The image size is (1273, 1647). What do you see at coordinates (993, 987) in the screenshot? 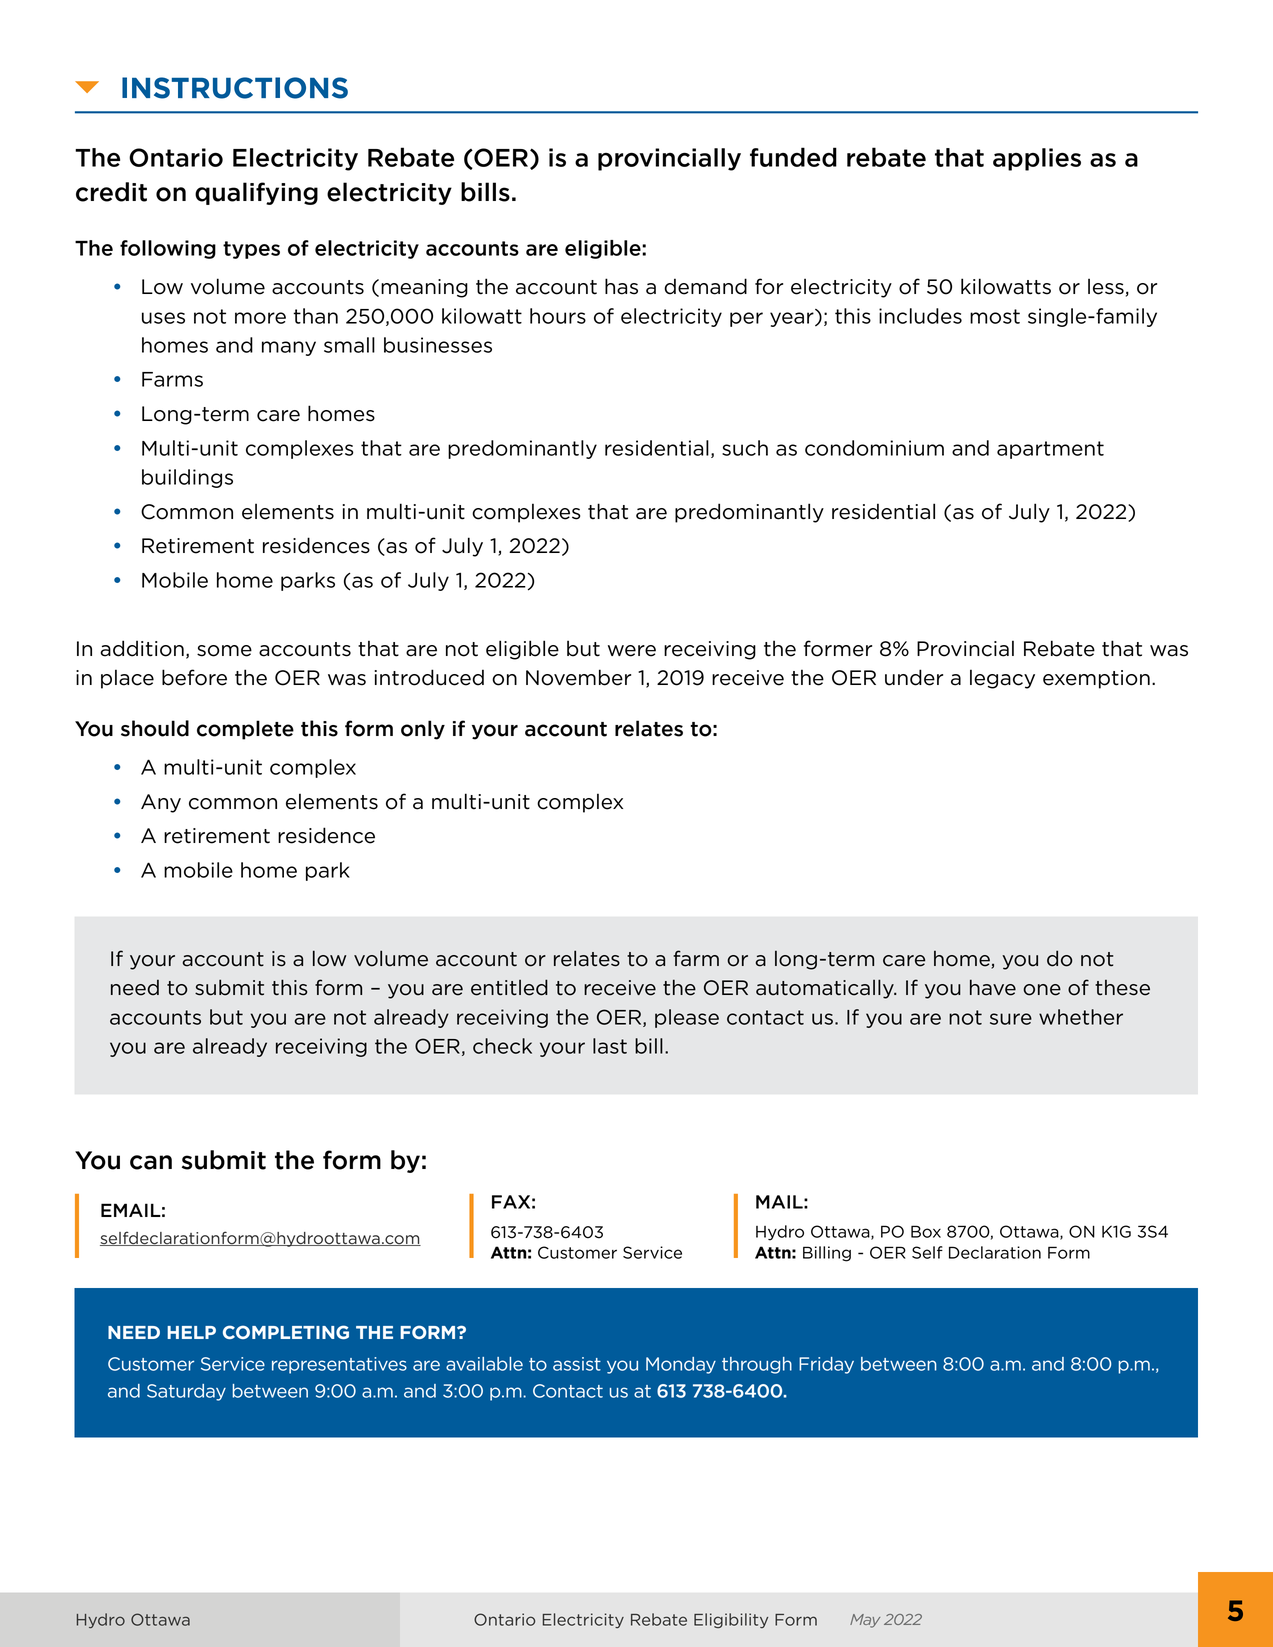
I see `have` at bounding box center [993, 987].
